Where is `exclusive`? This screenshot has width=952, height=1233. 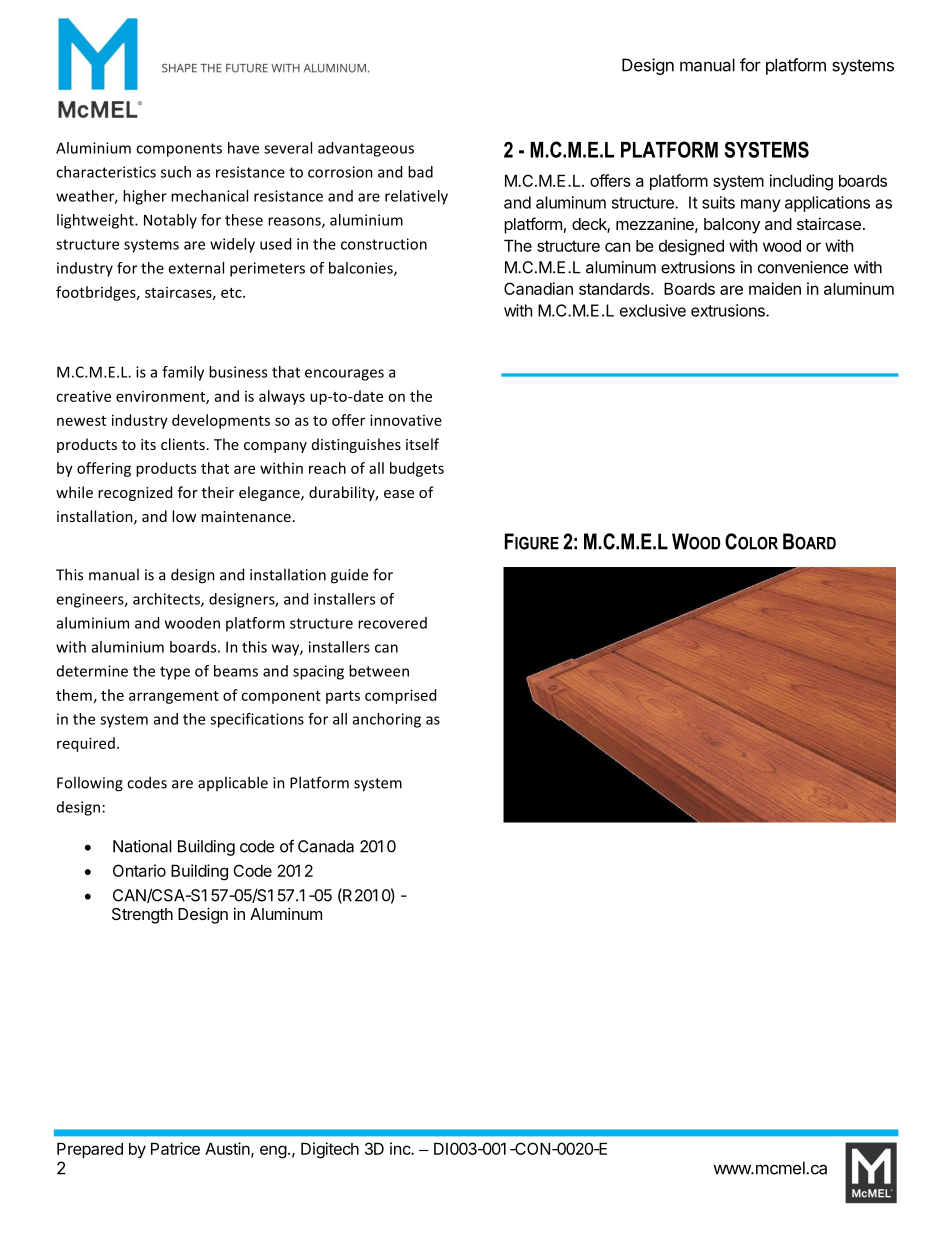
exclusive is located at coordinates (653, 310).
